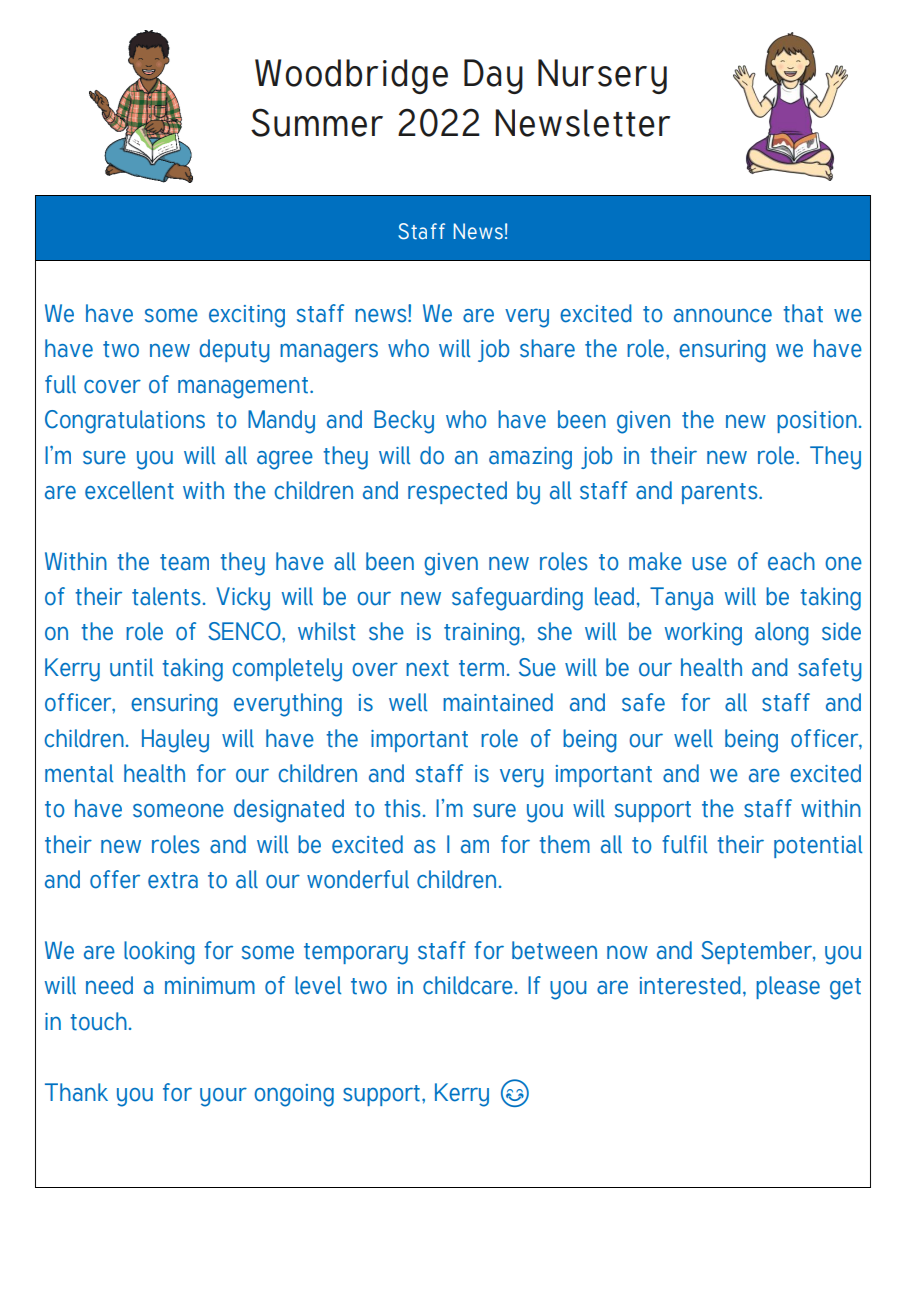  I want to click on Day, so click(493, 76).
